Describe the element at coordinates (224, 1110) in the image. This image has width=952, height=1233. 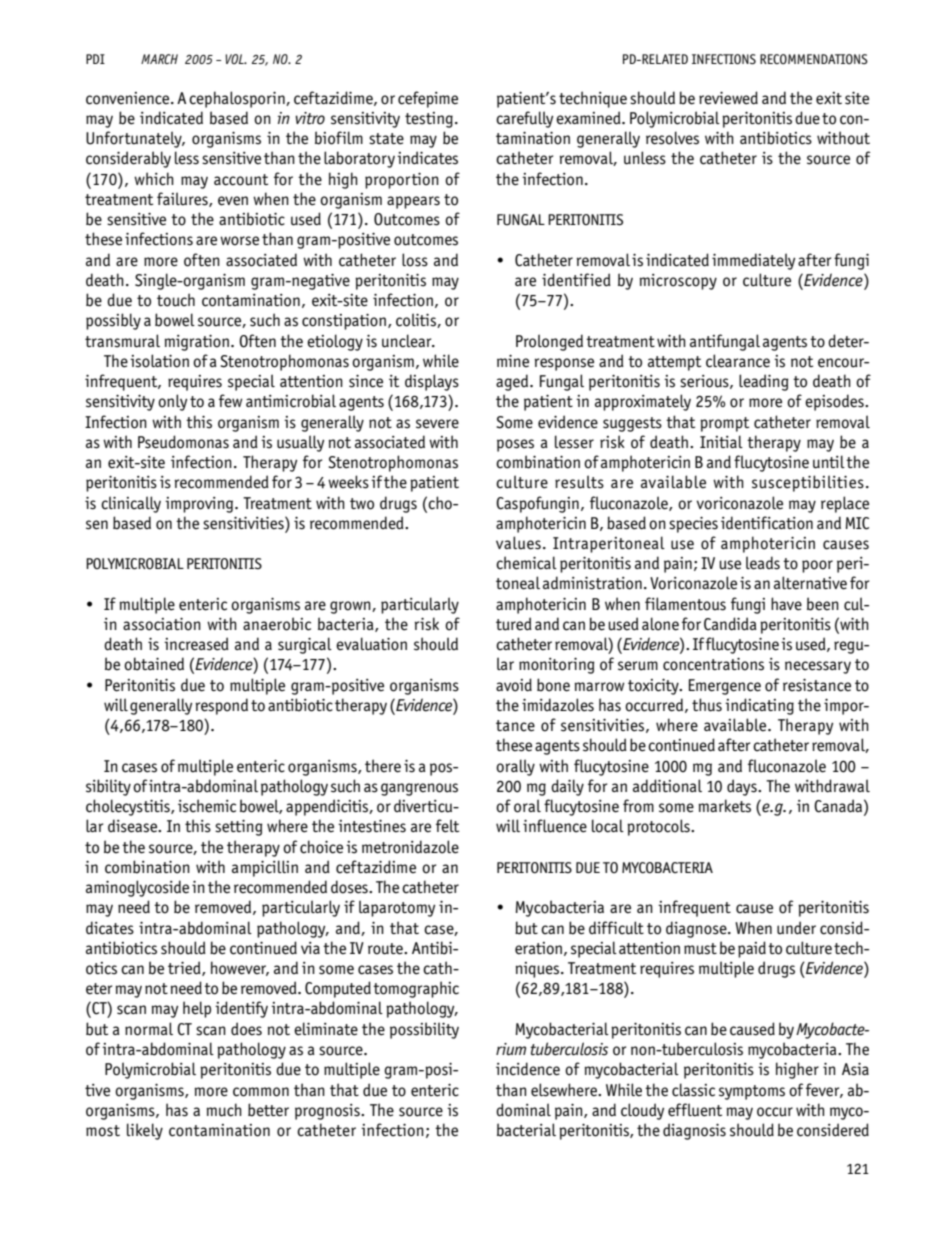
I see `much` at that location.
